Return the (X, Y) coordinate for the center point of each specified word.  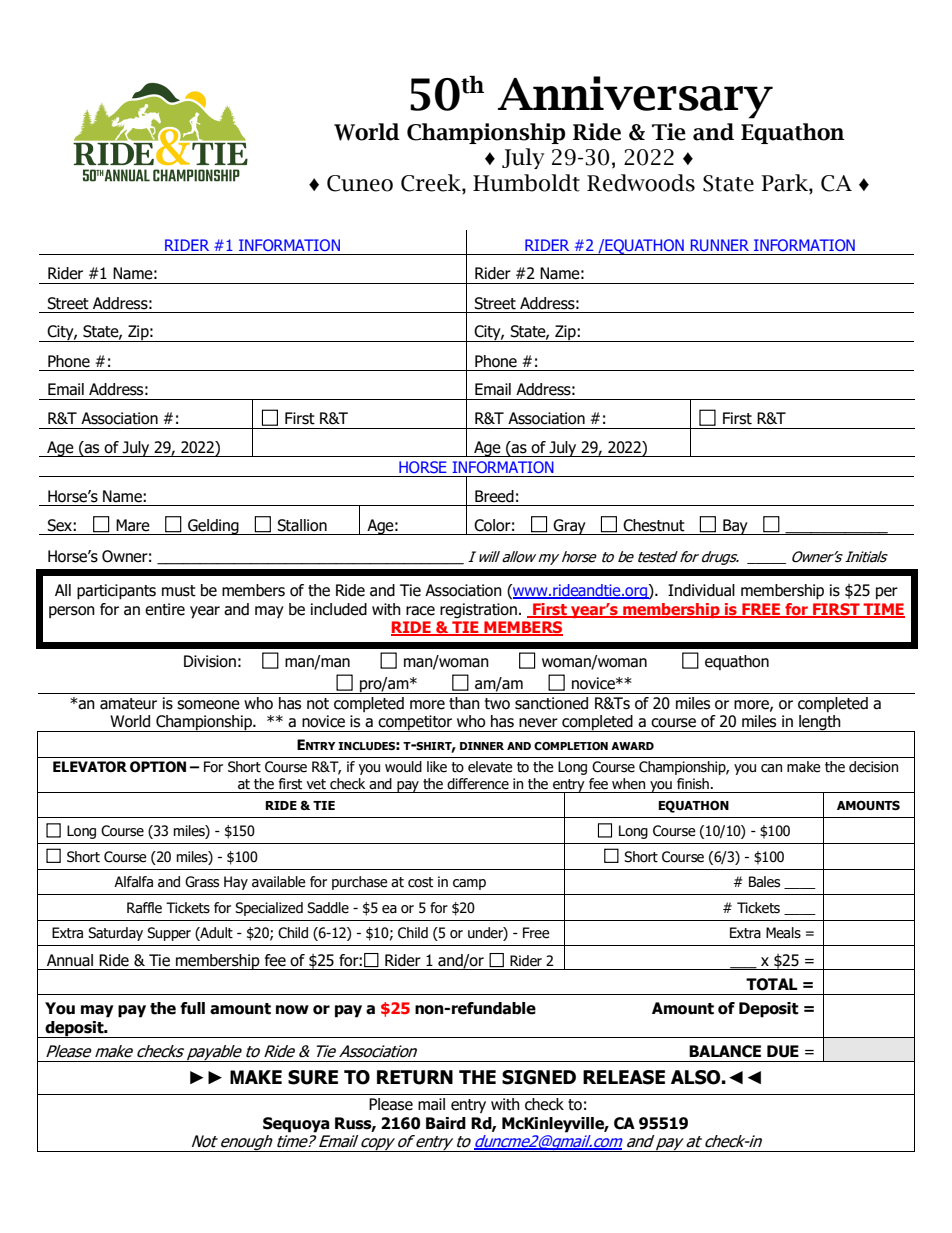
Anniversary (635, 97)
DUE (783, 1051)
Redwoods (641, 183)
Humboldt (526, 183)
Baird (446, 1123)
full (192, 1008)
